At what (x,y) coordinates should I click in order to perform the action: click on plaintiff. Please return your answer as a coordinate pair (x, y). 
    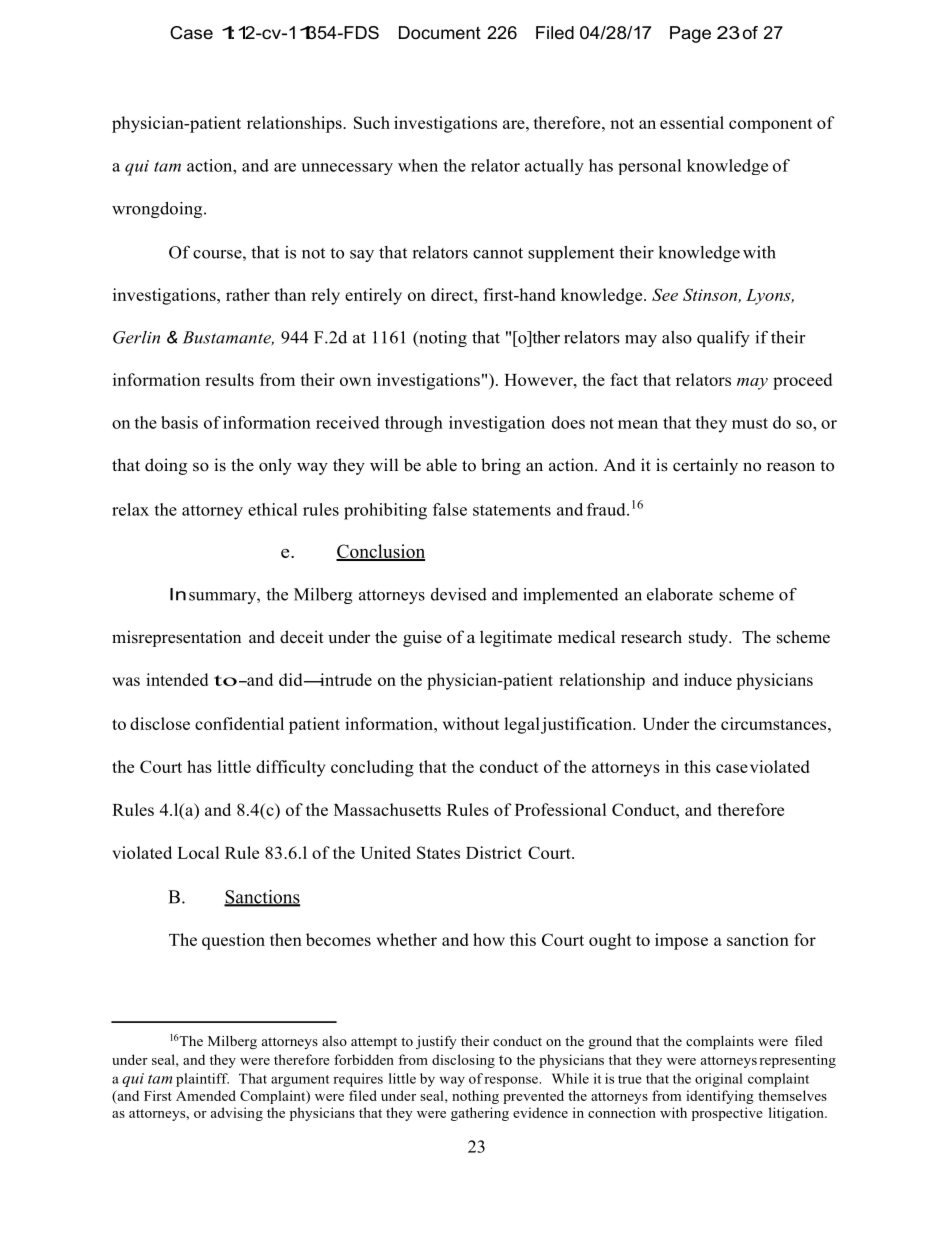
    Looking at the image, I should click on (202, 1080).
